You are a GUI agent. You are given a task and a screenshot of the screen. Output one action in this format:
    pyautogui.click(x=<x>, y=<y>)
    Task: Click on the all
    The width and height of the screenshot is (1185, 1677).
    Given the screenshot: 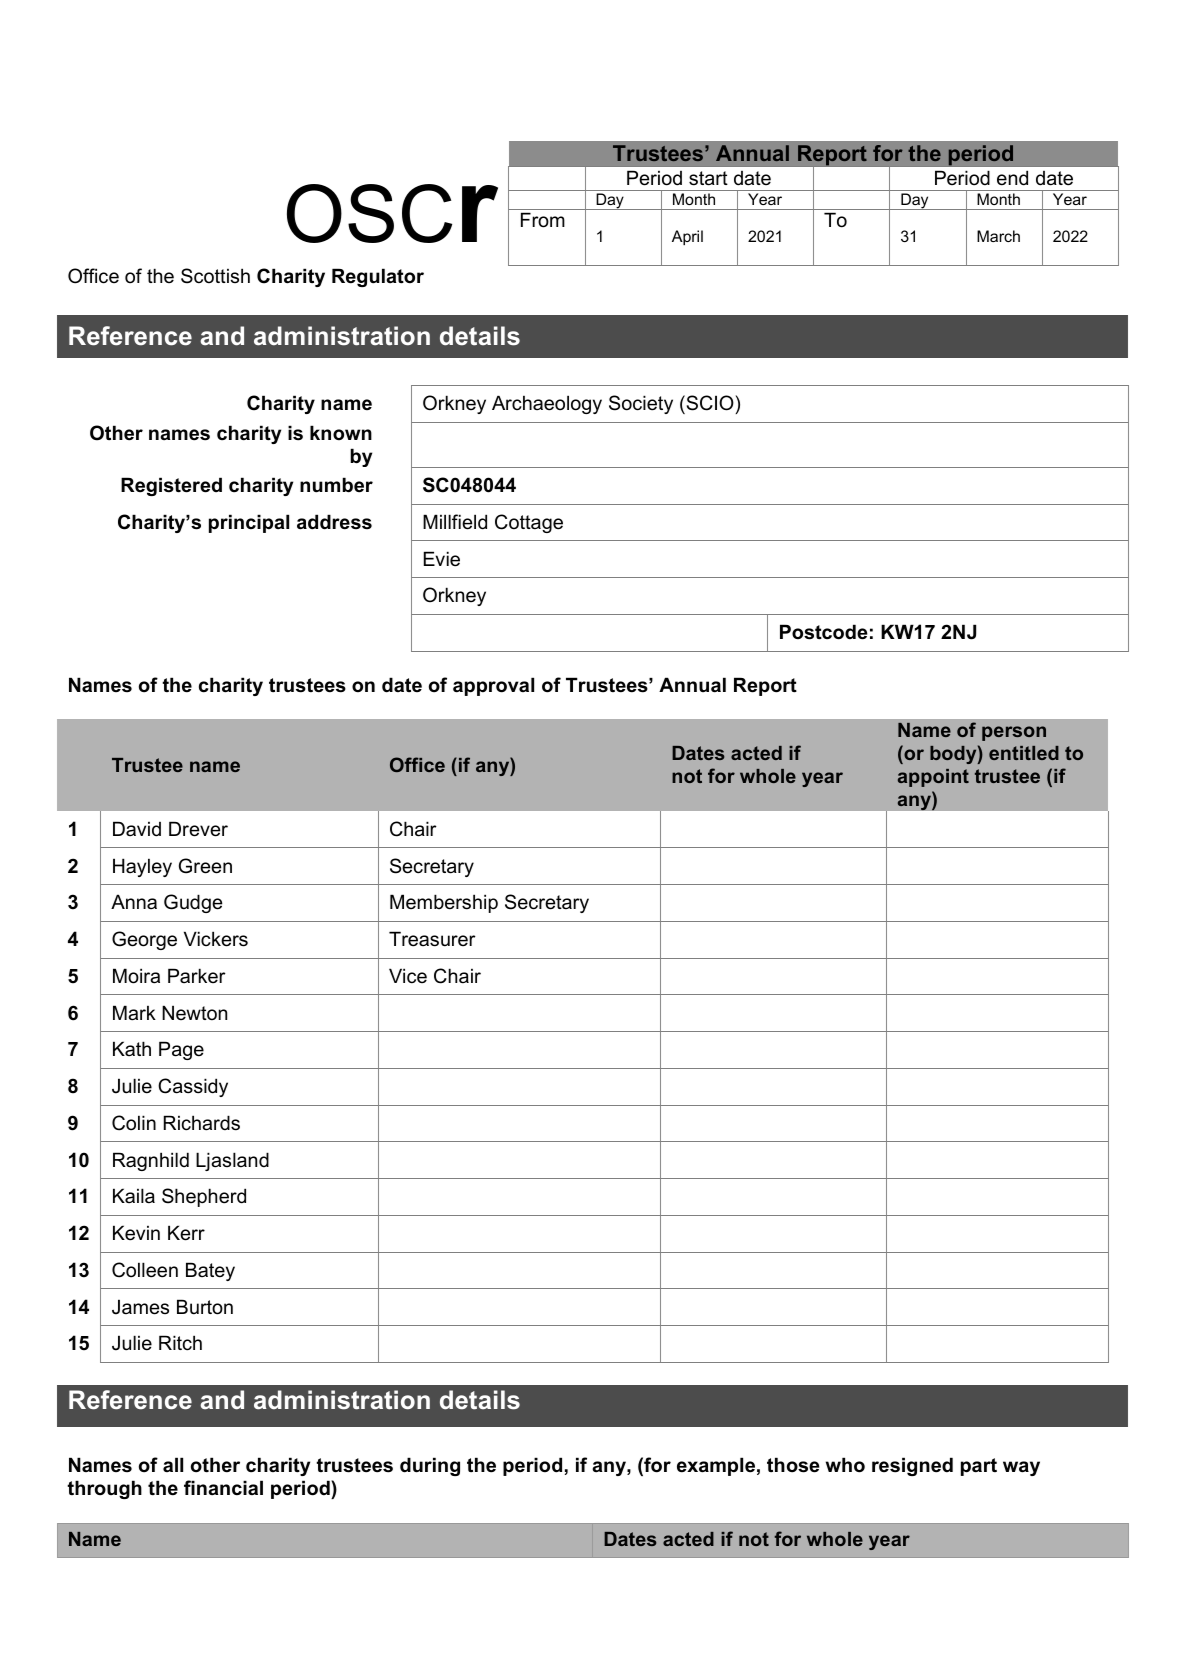 What is the action you would take?
    pyautogui.click(x=173, y=1464)
